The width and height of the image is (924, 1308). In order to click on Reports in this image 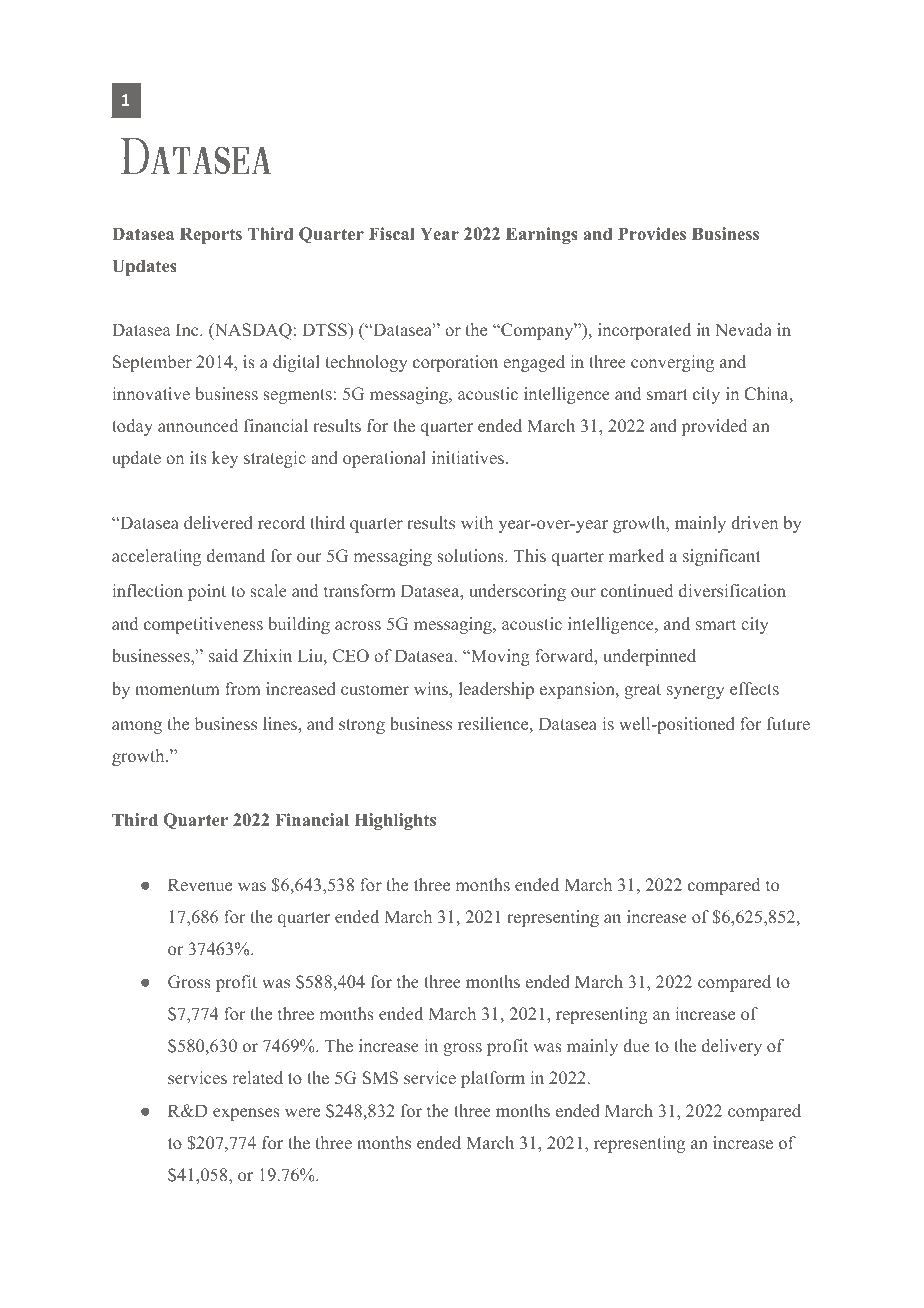, I will do `click(211, 235)`.
